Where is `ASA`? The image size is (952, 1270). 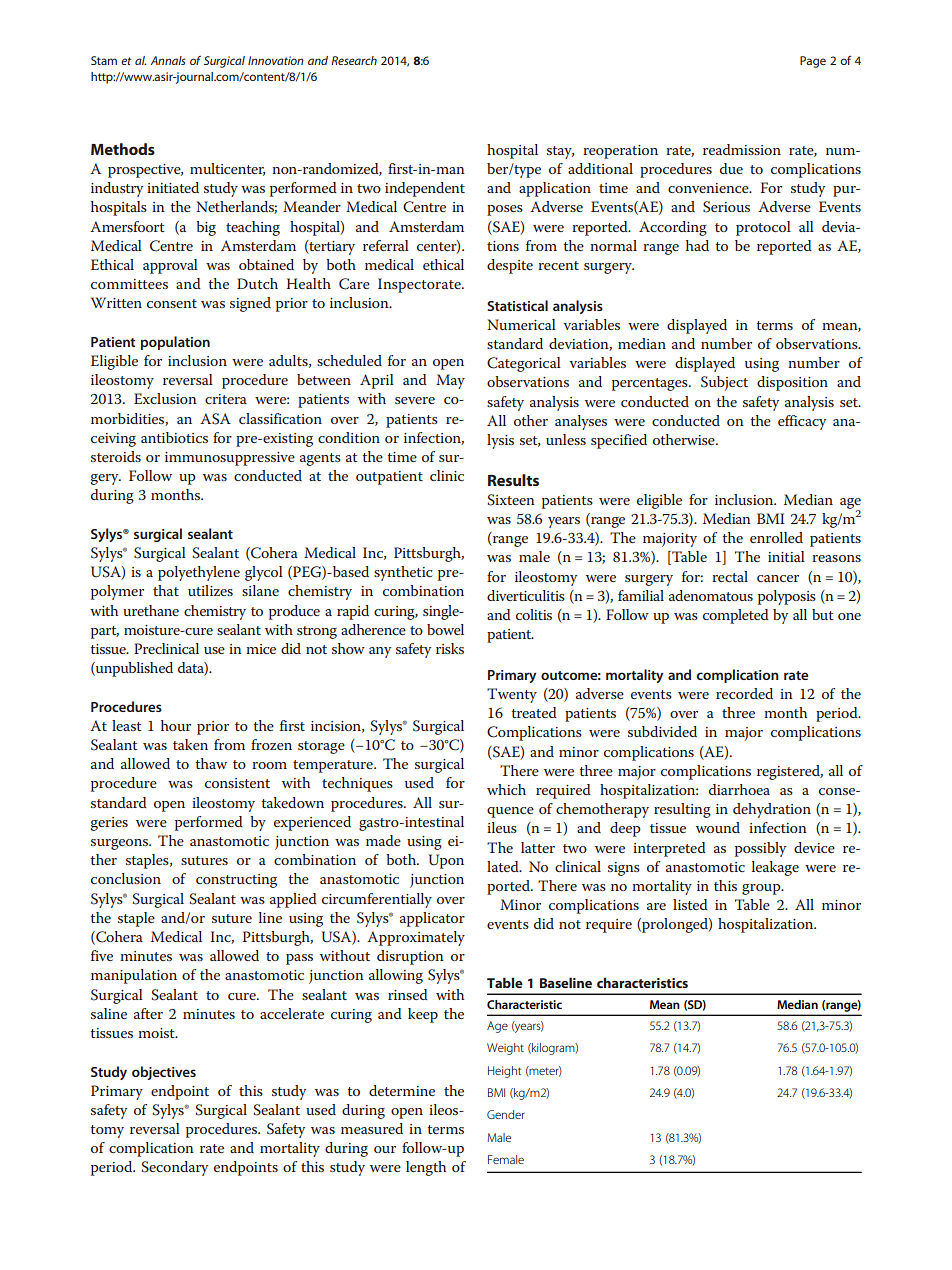
ASA is located at coordinates (215, 419).
